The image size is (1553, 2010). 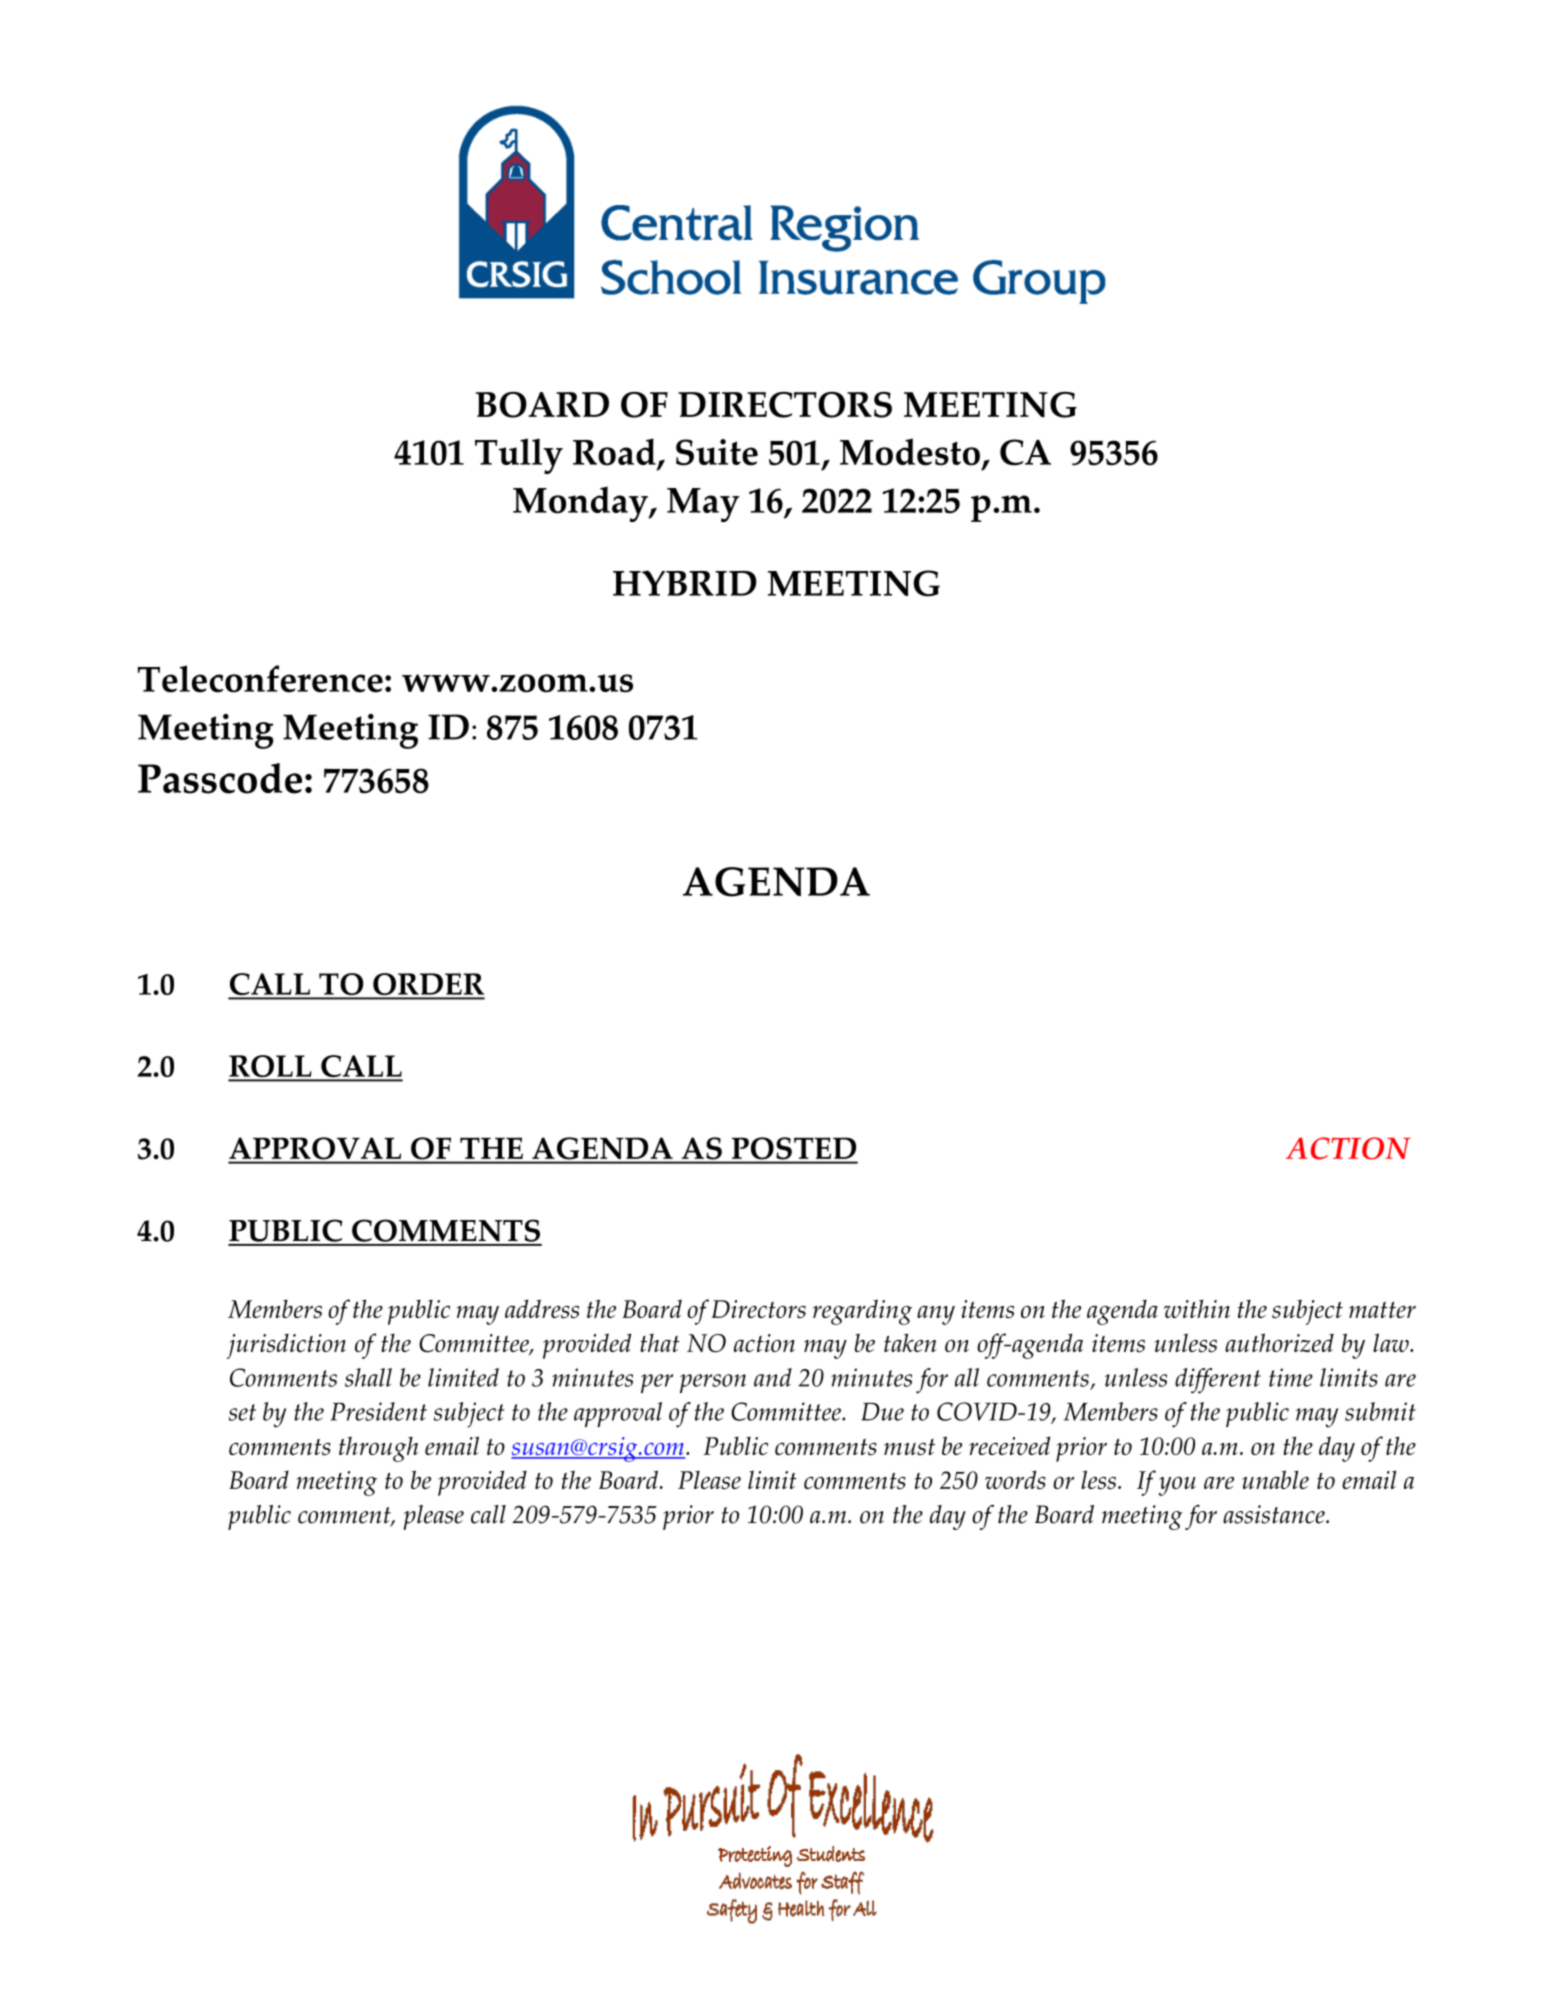 What do you see at coordinates (909, 1447) in the document?
I see `must` at bounding box center [909, 1447].
